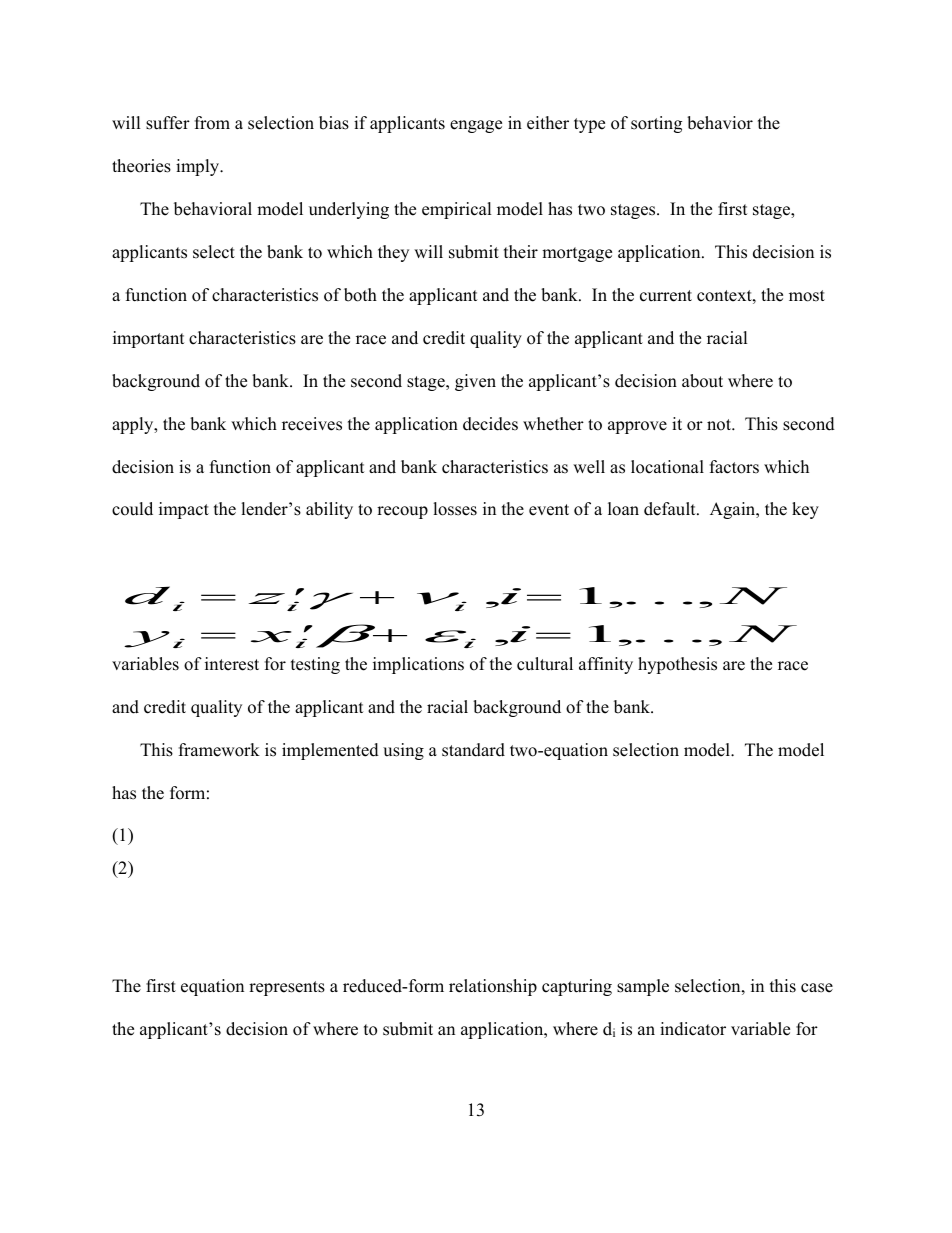  Describe the element at coordinates (734, 510) in the screenshot. I see `Again` at that location.
